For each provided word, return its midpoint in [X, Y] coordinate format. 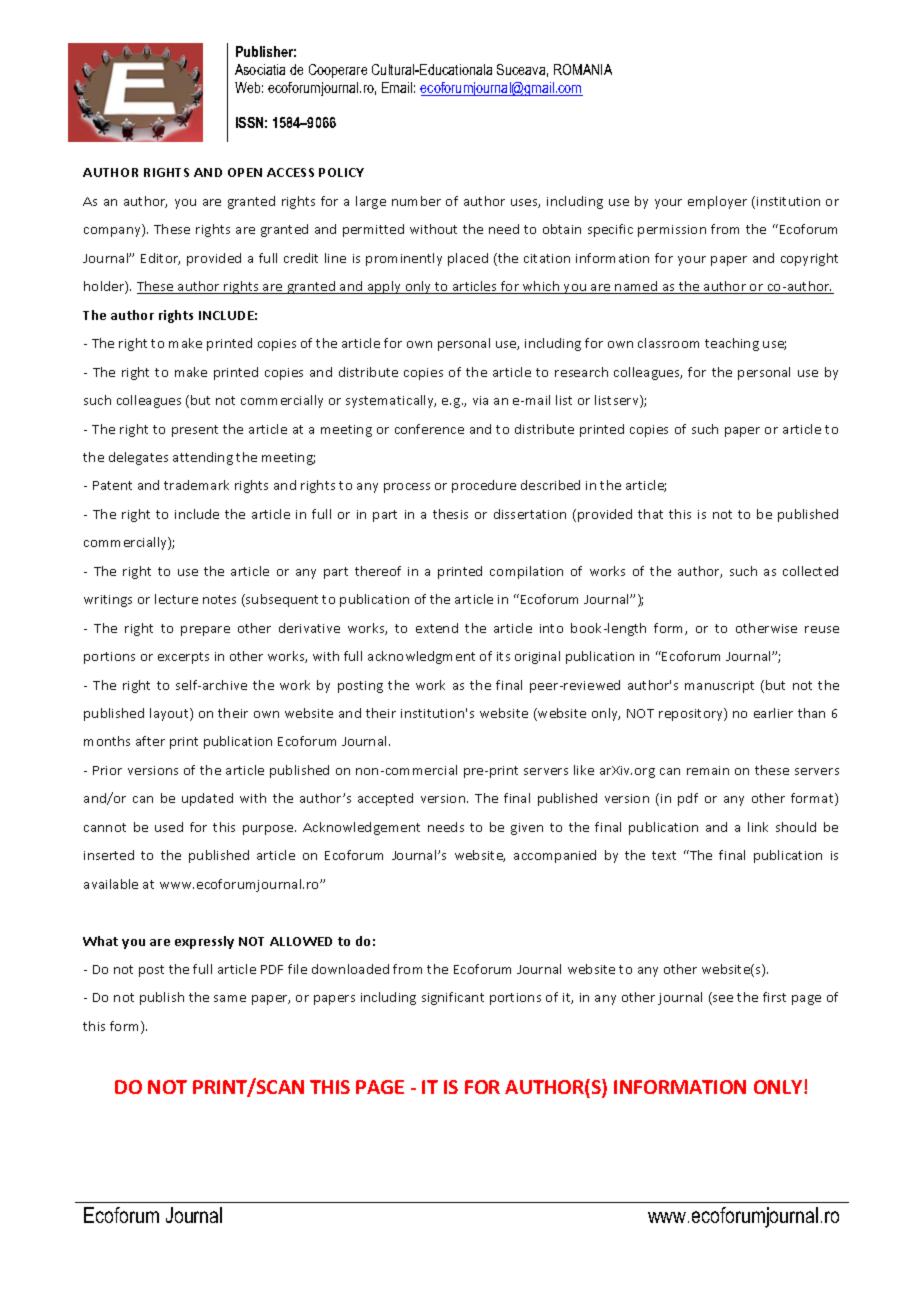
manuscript [719, 687]
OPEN [245, 172]
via [480, 400]
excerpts [183, 658]
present [195, 431]
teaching [732, 344]
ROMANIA [583, 69]
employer [717, 202]
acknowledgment [421, 657]
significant [453, 998]
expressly [204, 942]
